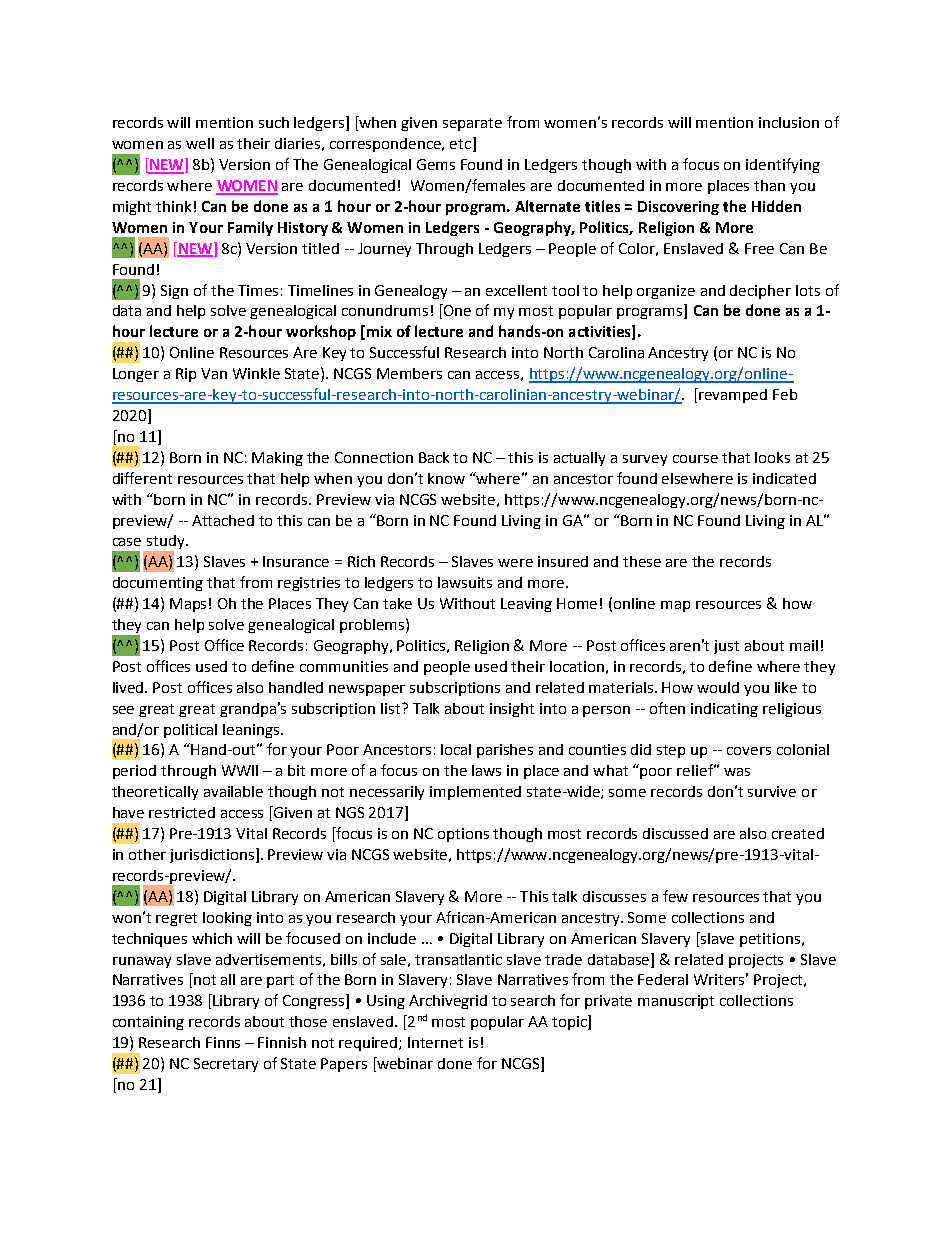  What do you see at coordinates (726, 647) in the document?
I see `just` at bounding box center [726, 647].
